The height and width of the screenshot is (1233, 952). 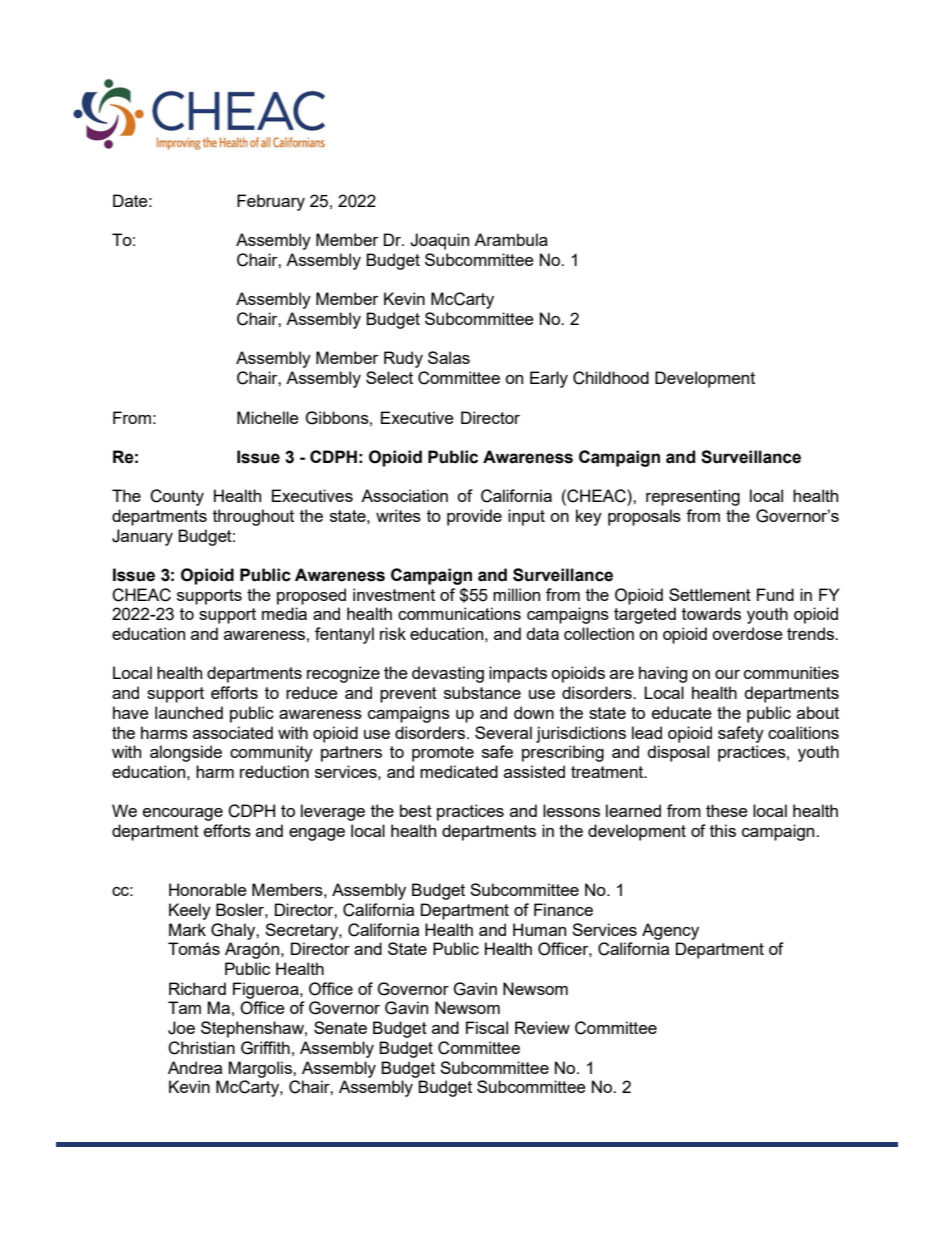 What do you see at coordinates (271, 202) in the screenshot?
I see `February` at bounding box center [271, 202].
